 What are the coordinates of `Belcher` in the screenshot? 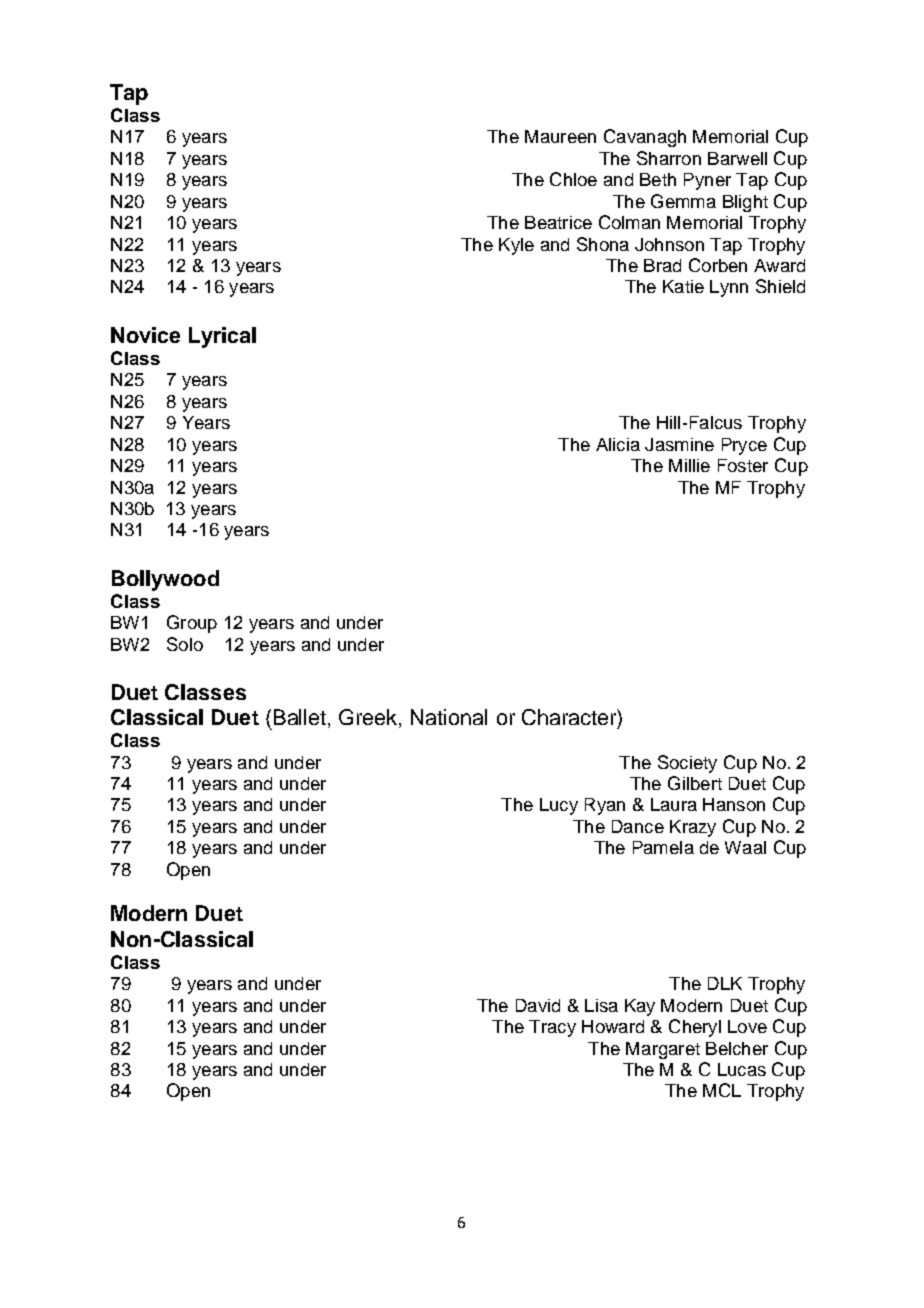 It's located at (737, 1048).
